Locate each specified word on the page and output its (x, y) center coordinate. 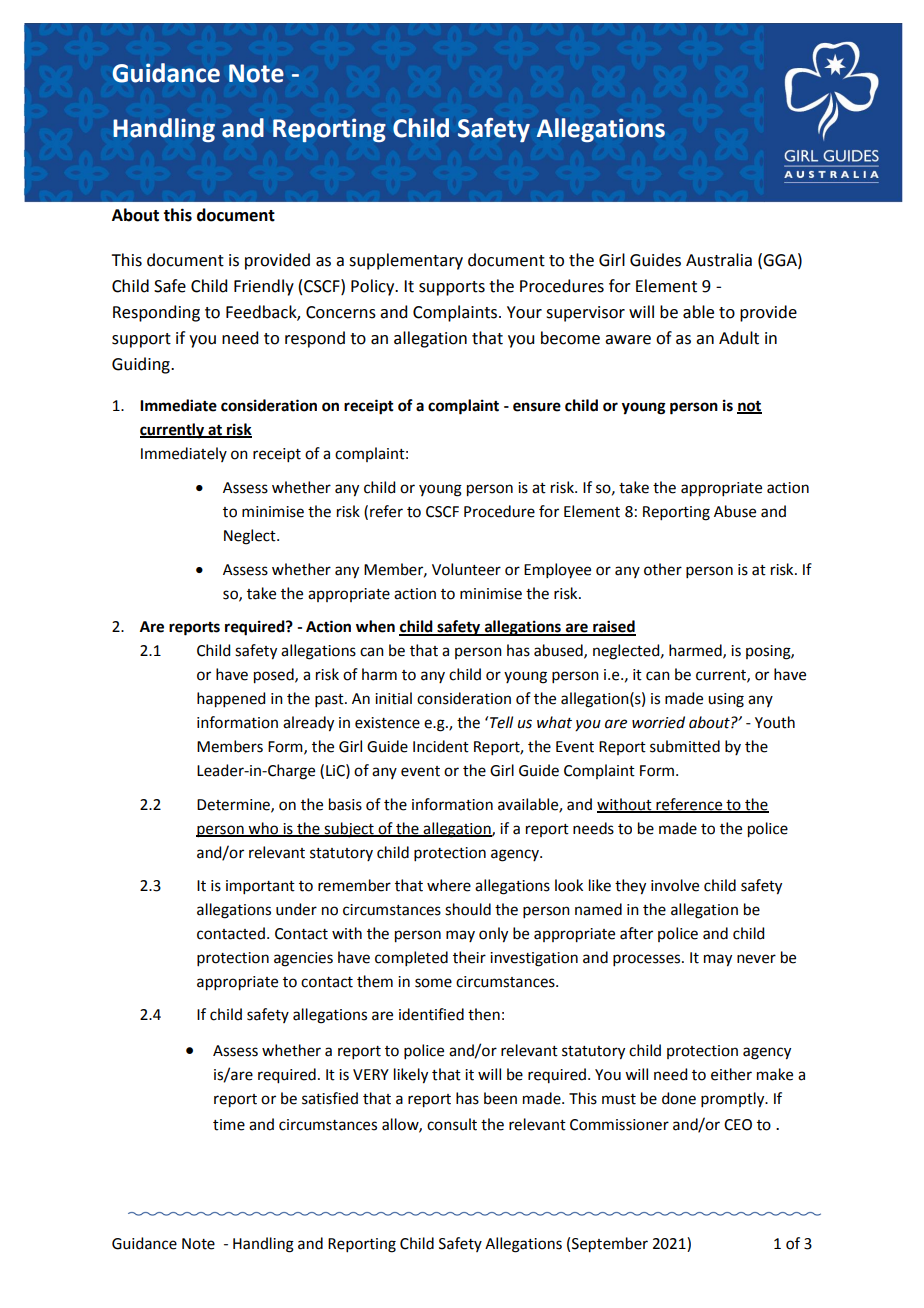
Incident (441, 746)
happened (231, 700)
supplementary (406, 261)
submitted (685, 746)
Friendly (264, 287)
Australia (719, 260)
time (229, 1125)
